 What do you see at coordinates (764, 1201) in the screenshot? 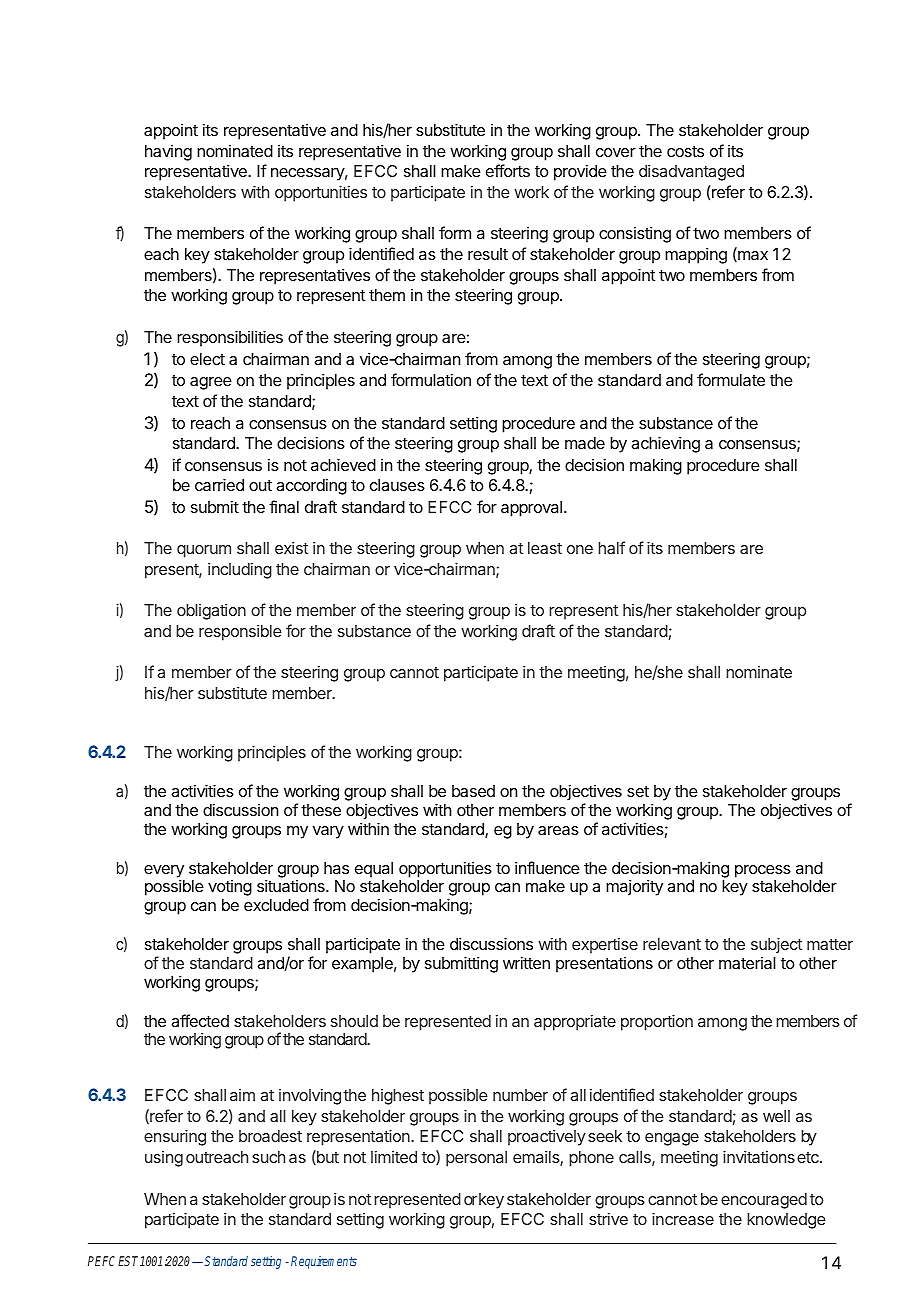
I see `encouraged` at bounding box center [764, 1201].
